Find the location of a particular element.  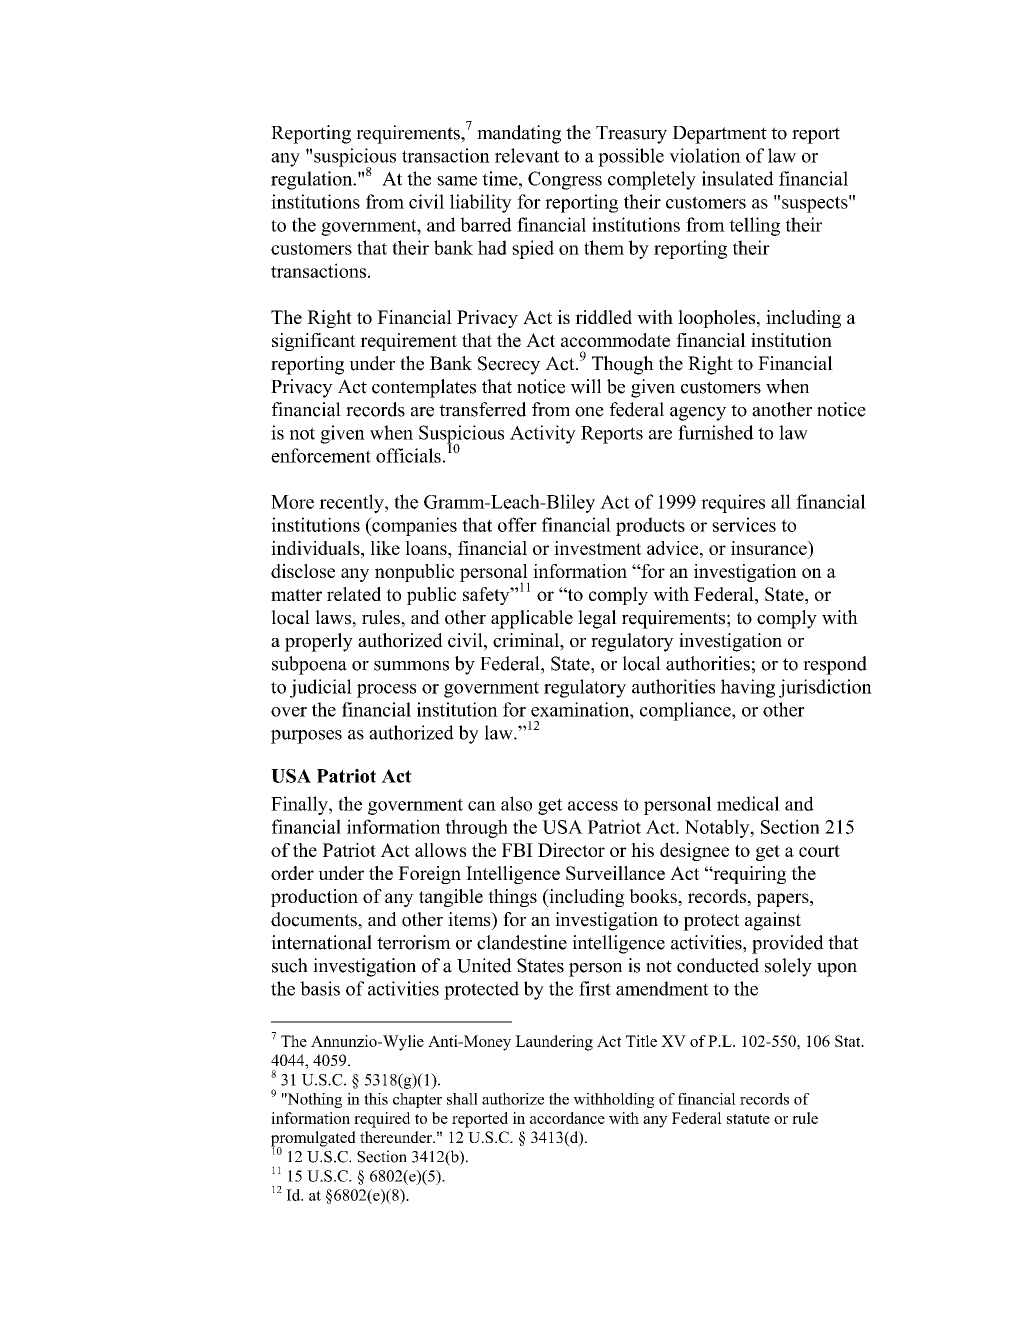

insulated is located at coordinates (738, 178).
